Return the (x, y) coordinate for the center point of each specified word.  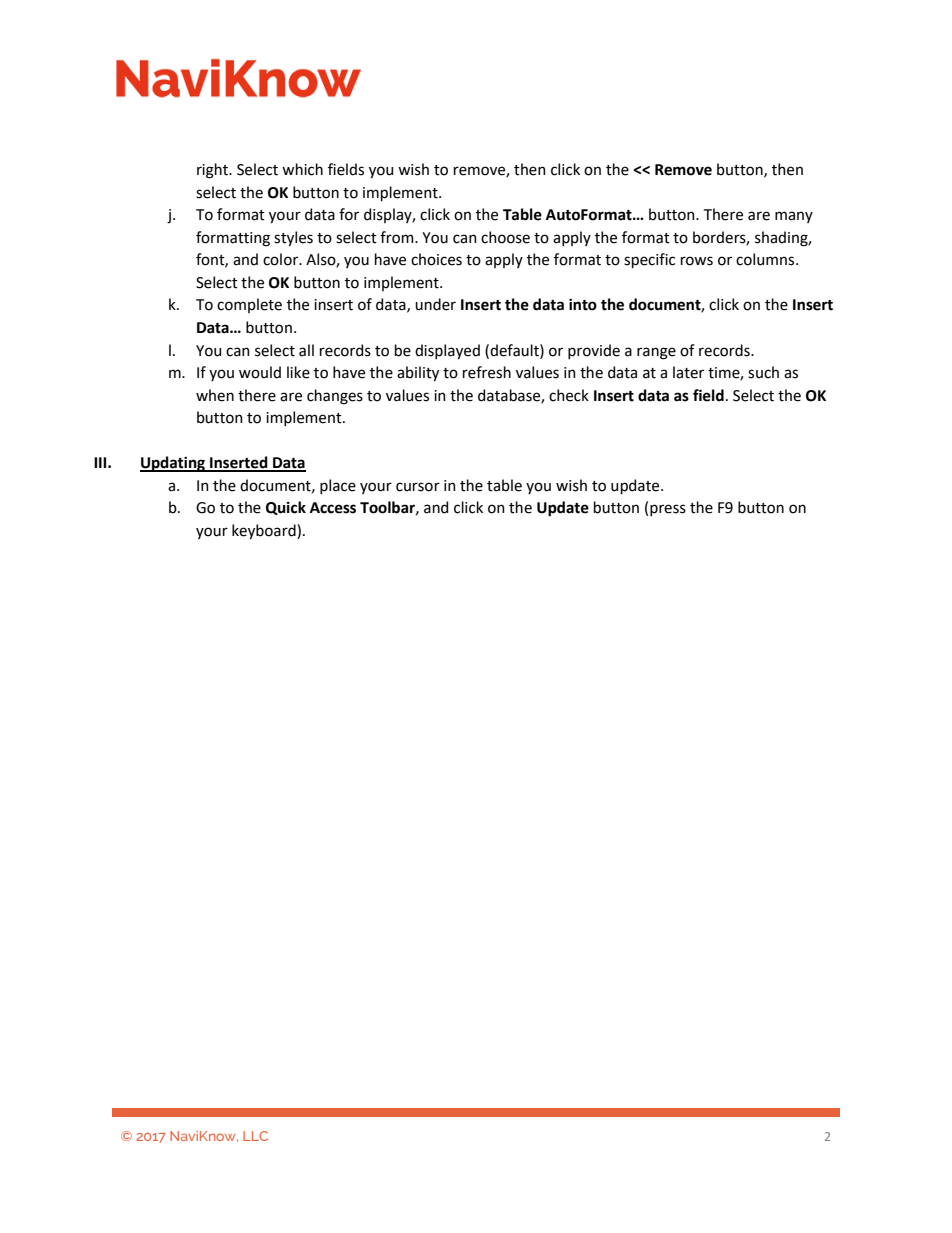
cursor (418, 487)
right (214, 171)
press (668, 510)
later (688, 372)
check (569, 395)
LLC (255, 1136)
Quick (286, 508)
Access (333, 508)
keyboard (265, 531)
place (338, 486)
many (794, 217)
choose (505, 237)
